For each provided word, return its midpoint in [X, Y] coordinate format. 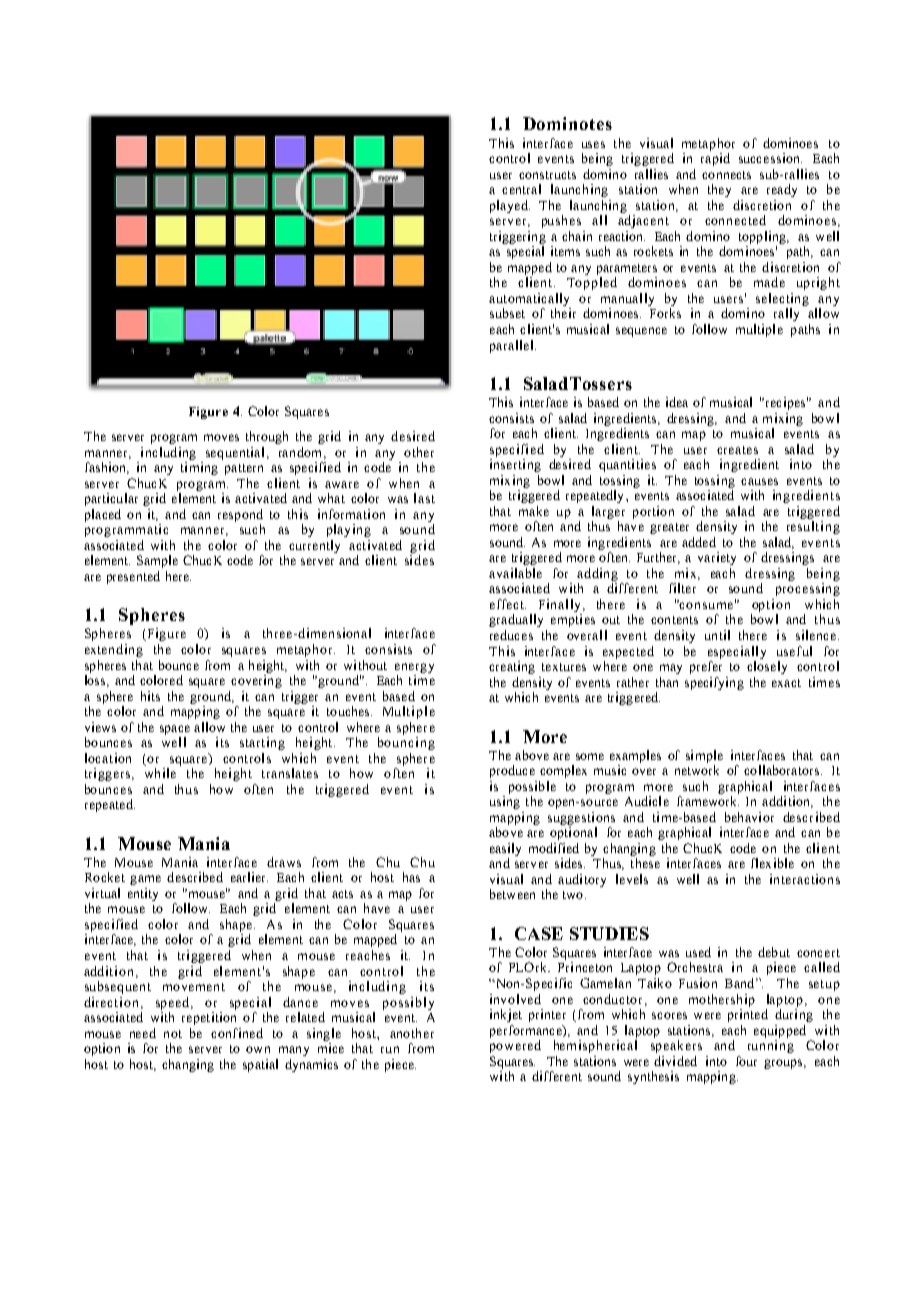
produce [512, 771]
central [521, 189]
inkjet [506, 1015]
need [143, 1033]
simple [704, 756]
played [510, 206]
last [424, 498]
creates [737, 450]
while [160, 773]
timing [199, 468]
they [719, 190]
